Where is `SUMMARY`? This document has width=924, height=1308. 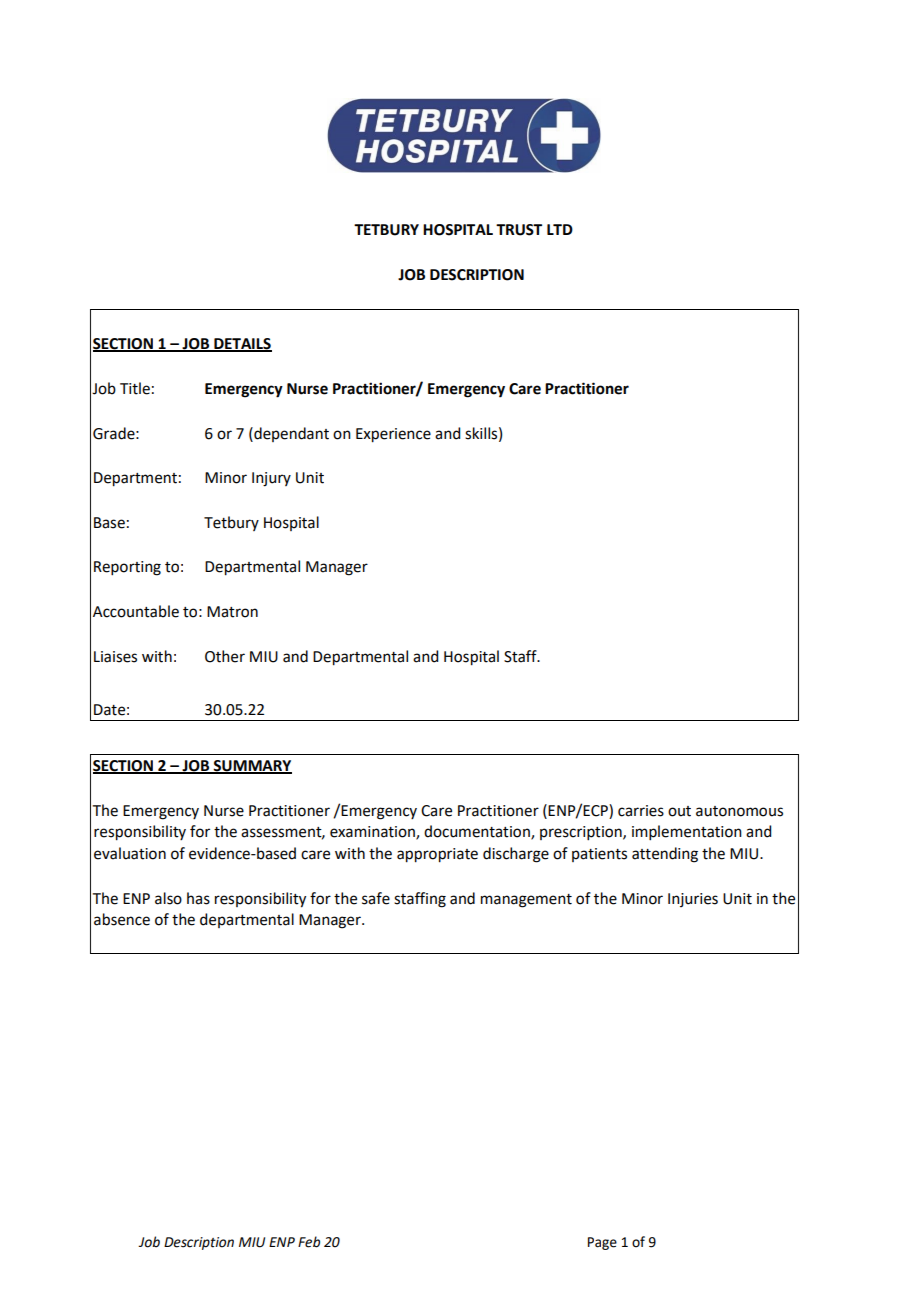
SUMMARY is located at coordinates (252, 766).
